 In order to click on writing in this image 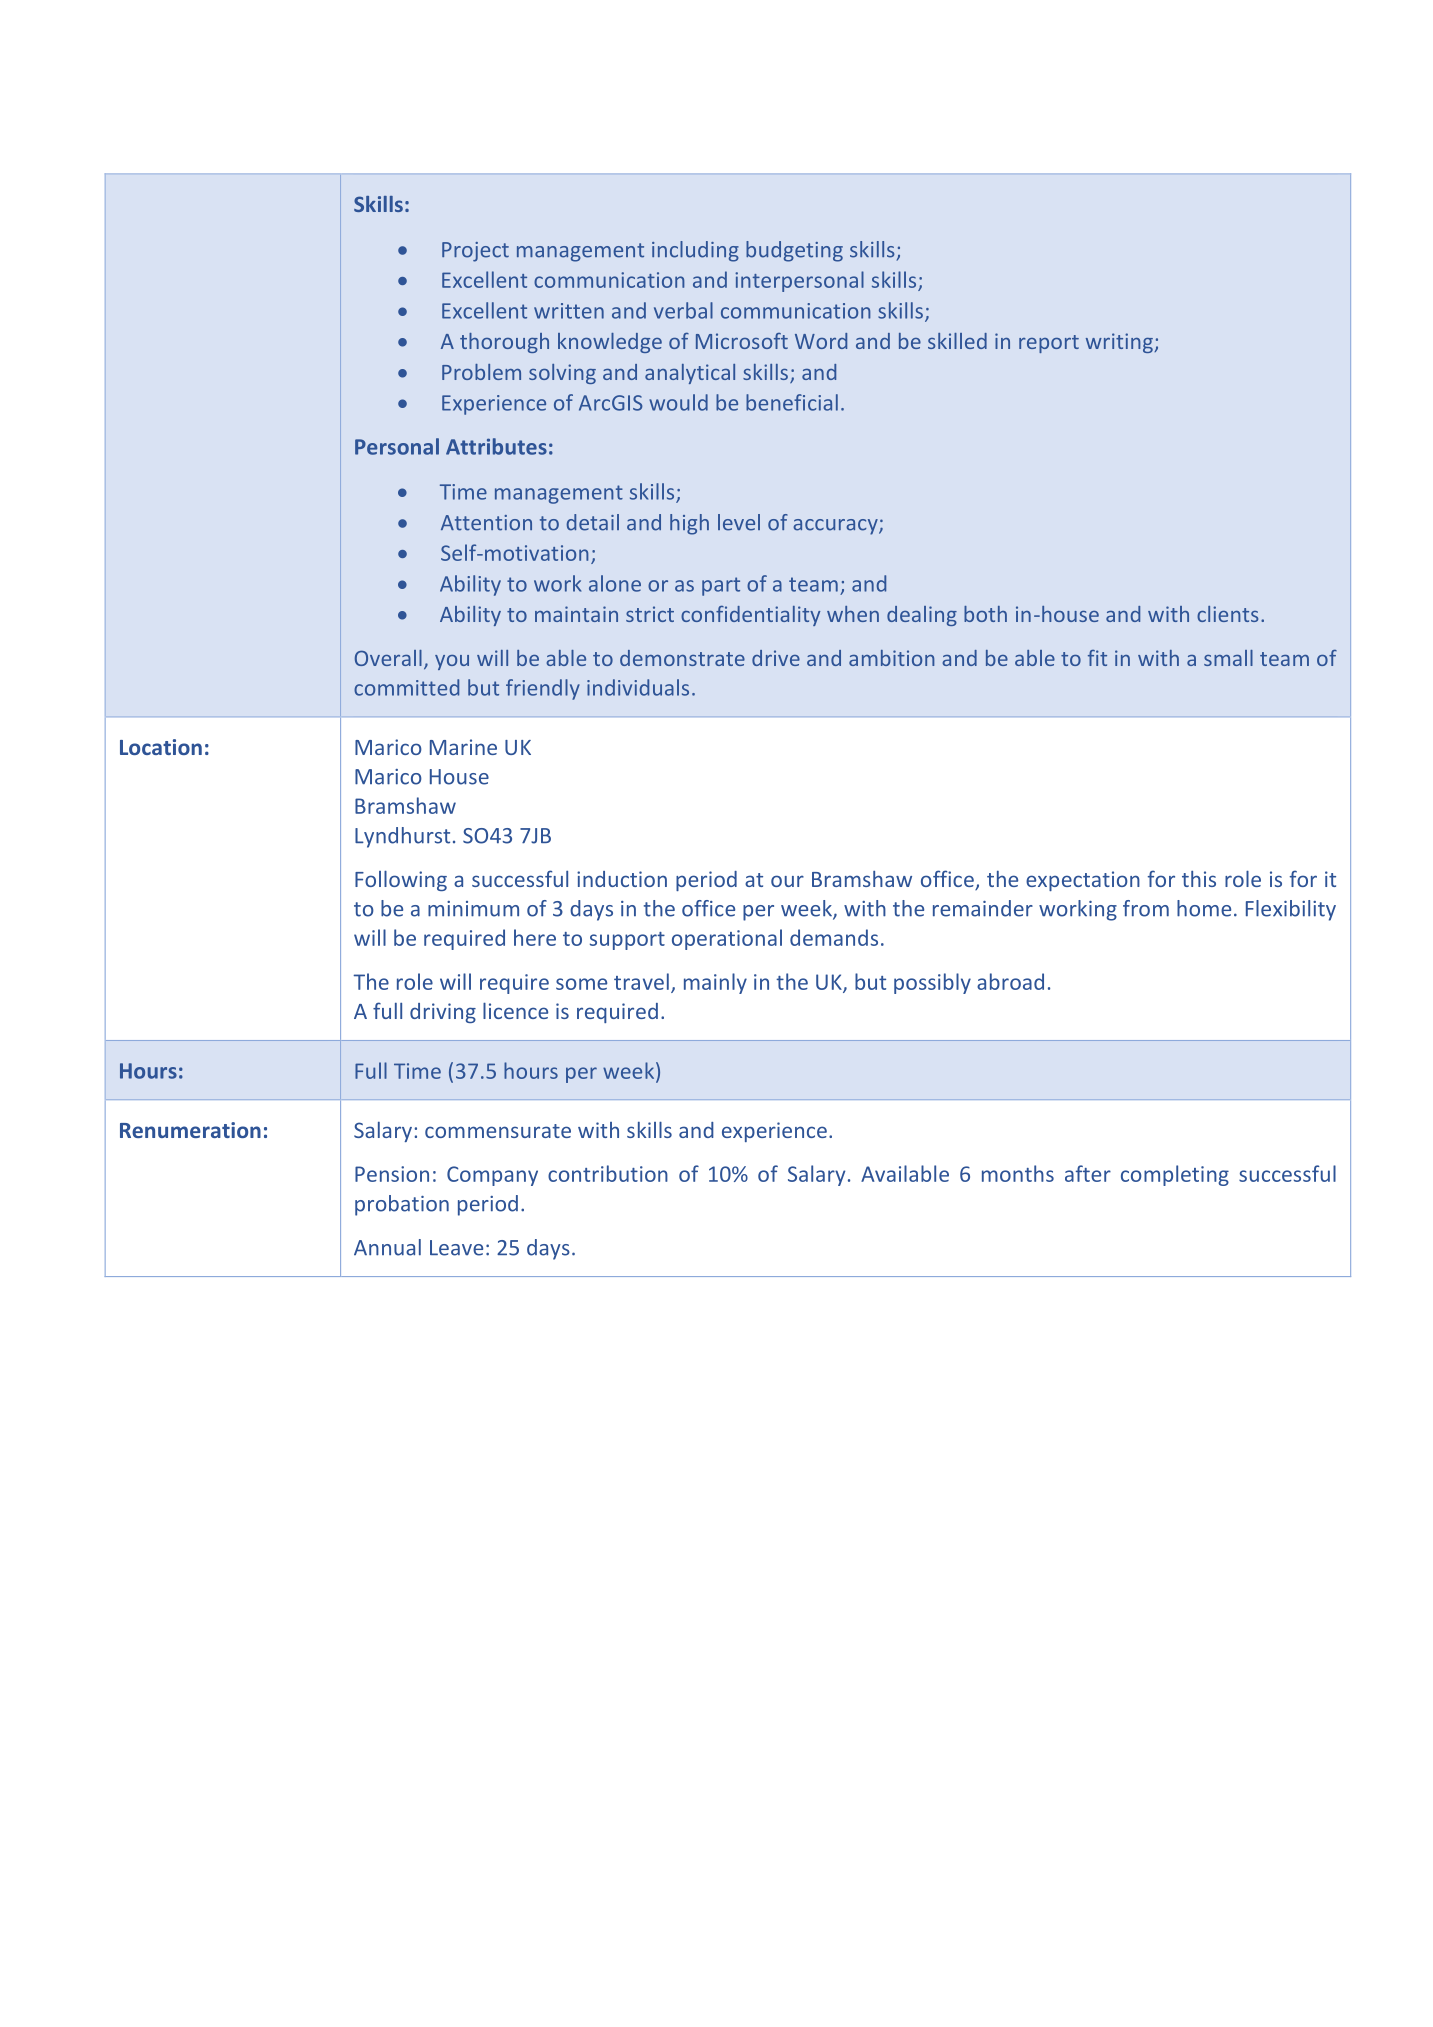, I will do `click(1120, 343)`.
